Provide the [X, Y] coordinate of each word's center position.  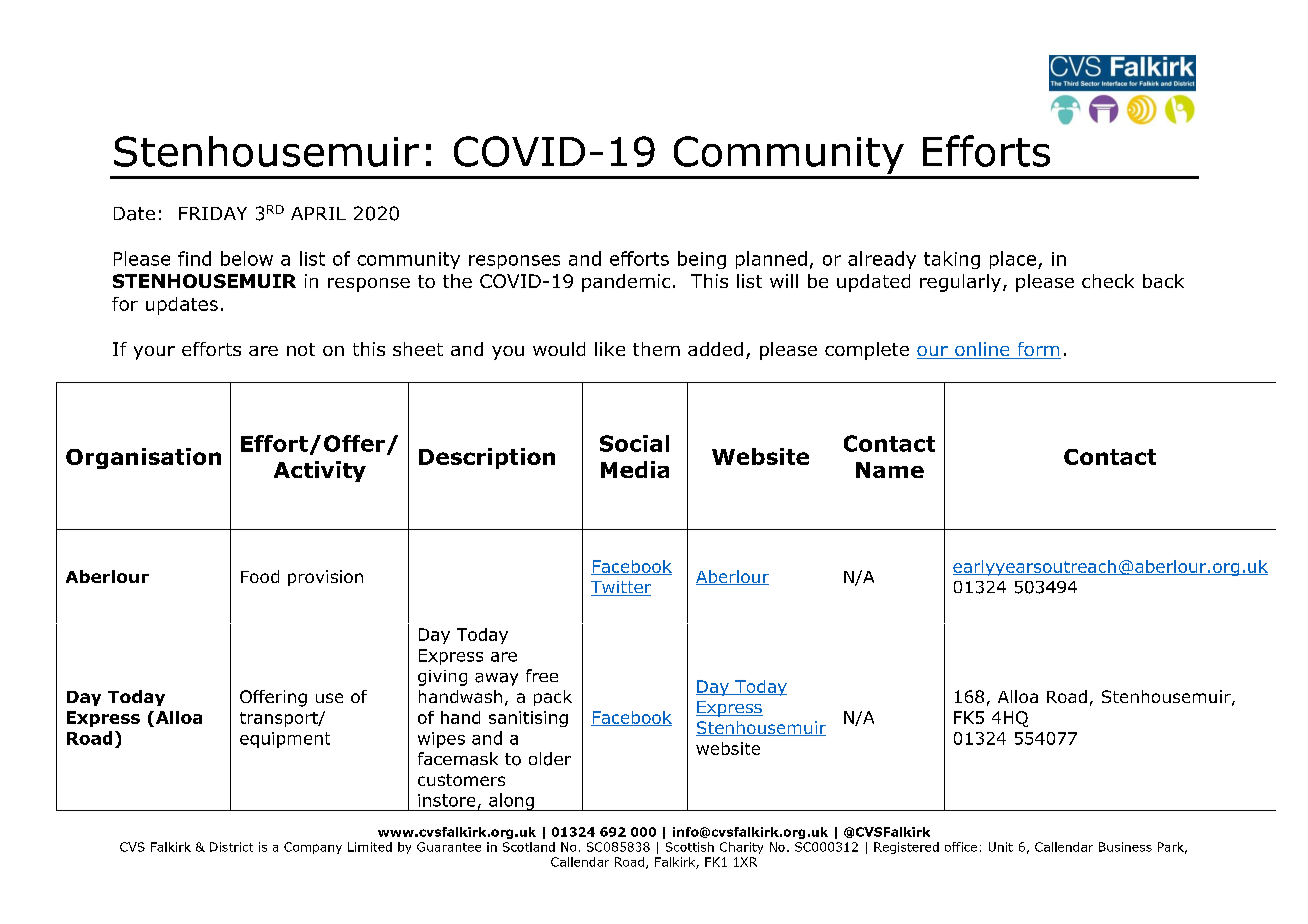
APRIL [318, 213]
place [1013, 260]
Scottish [690, 847]
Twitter [621, 588]
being [702, 260]
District [231, 847]
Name [890, 470]
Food [260, 576]
